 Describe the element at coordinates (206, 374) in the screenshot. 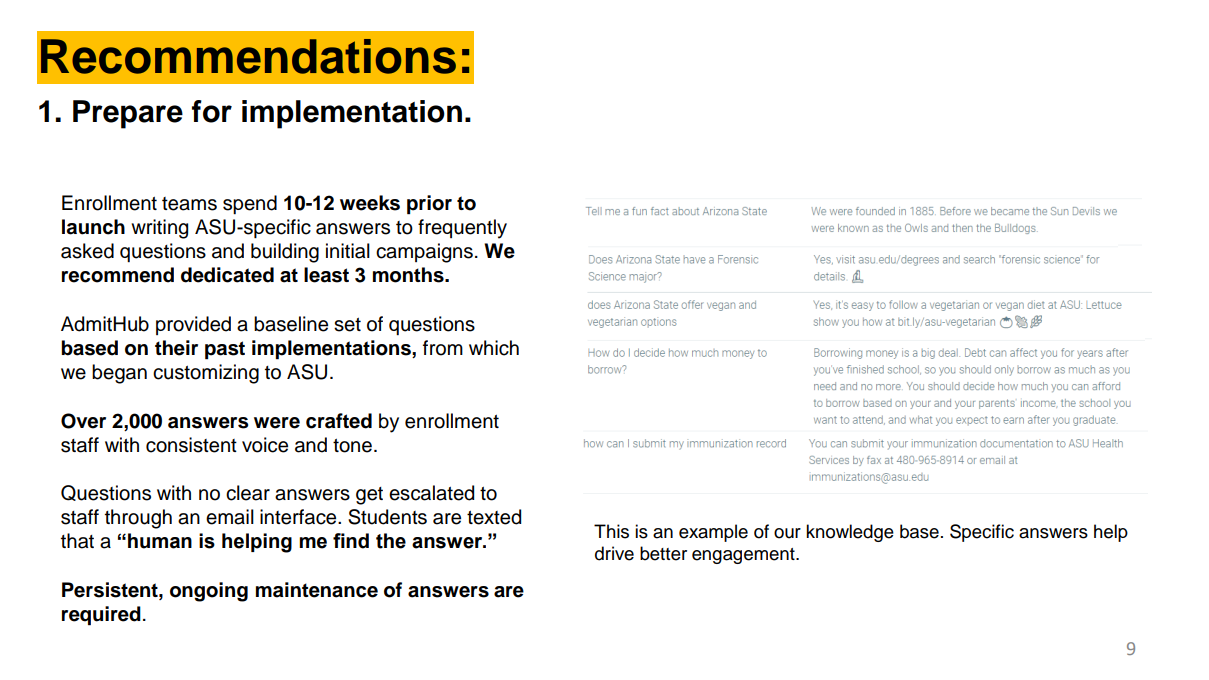

I see `customizing` at that location.
